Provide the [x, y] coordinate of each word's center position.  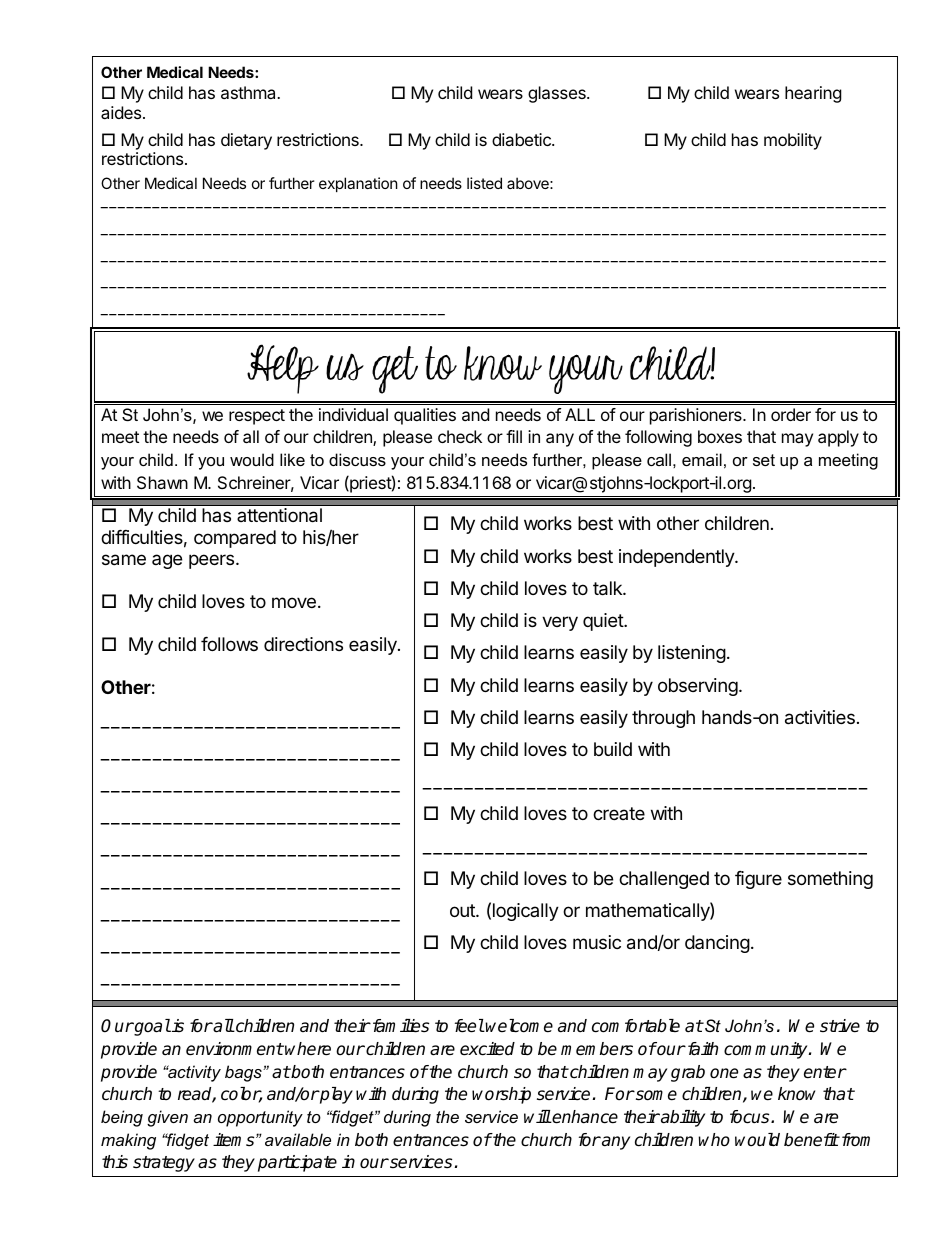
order [791, 414]
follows [229, 644]
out [463, 910]
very [560, 623]
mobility [793, 141]
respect [257, 417]
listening [692, 654]
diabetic [522, 139]
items [235, 1140]
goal [151, 1027]
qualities [425, 416]
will [537, 1116]
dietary [246, 141]
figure [758, 880]
